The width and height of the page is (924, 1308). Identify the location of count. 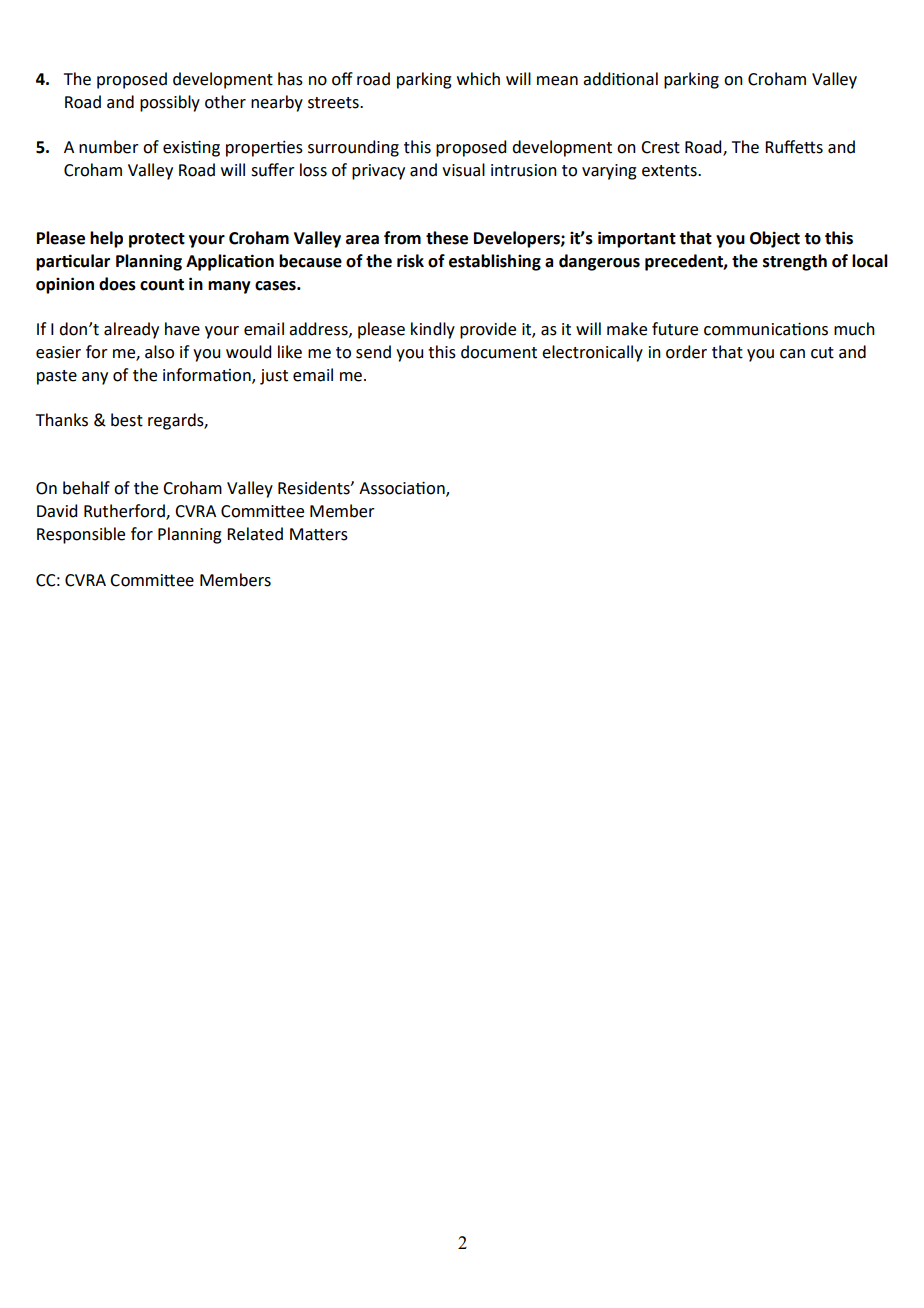
(162, 285).
